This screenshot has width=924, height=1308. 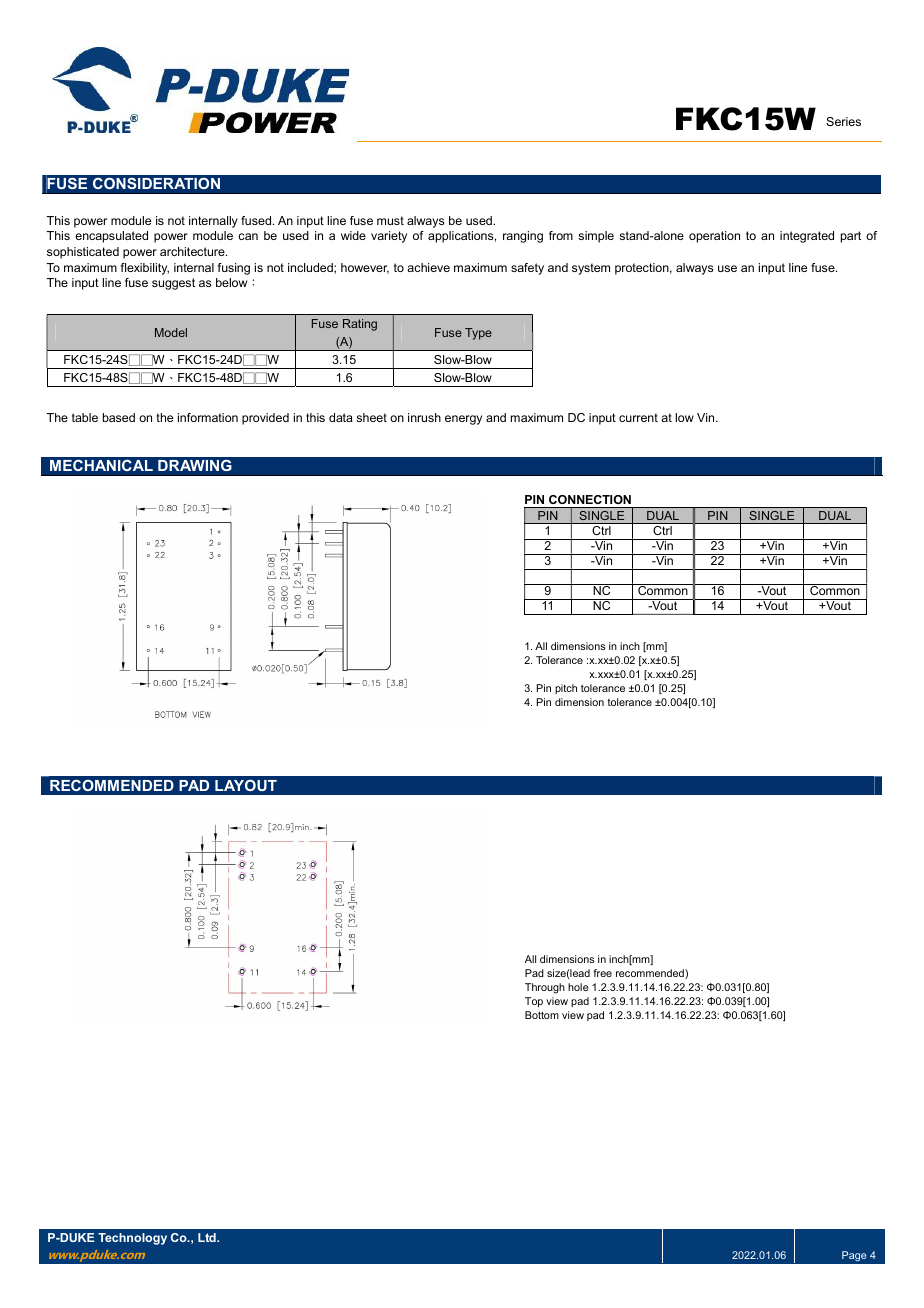 I want to click on Ltd, so click(x=208, y=1237).
